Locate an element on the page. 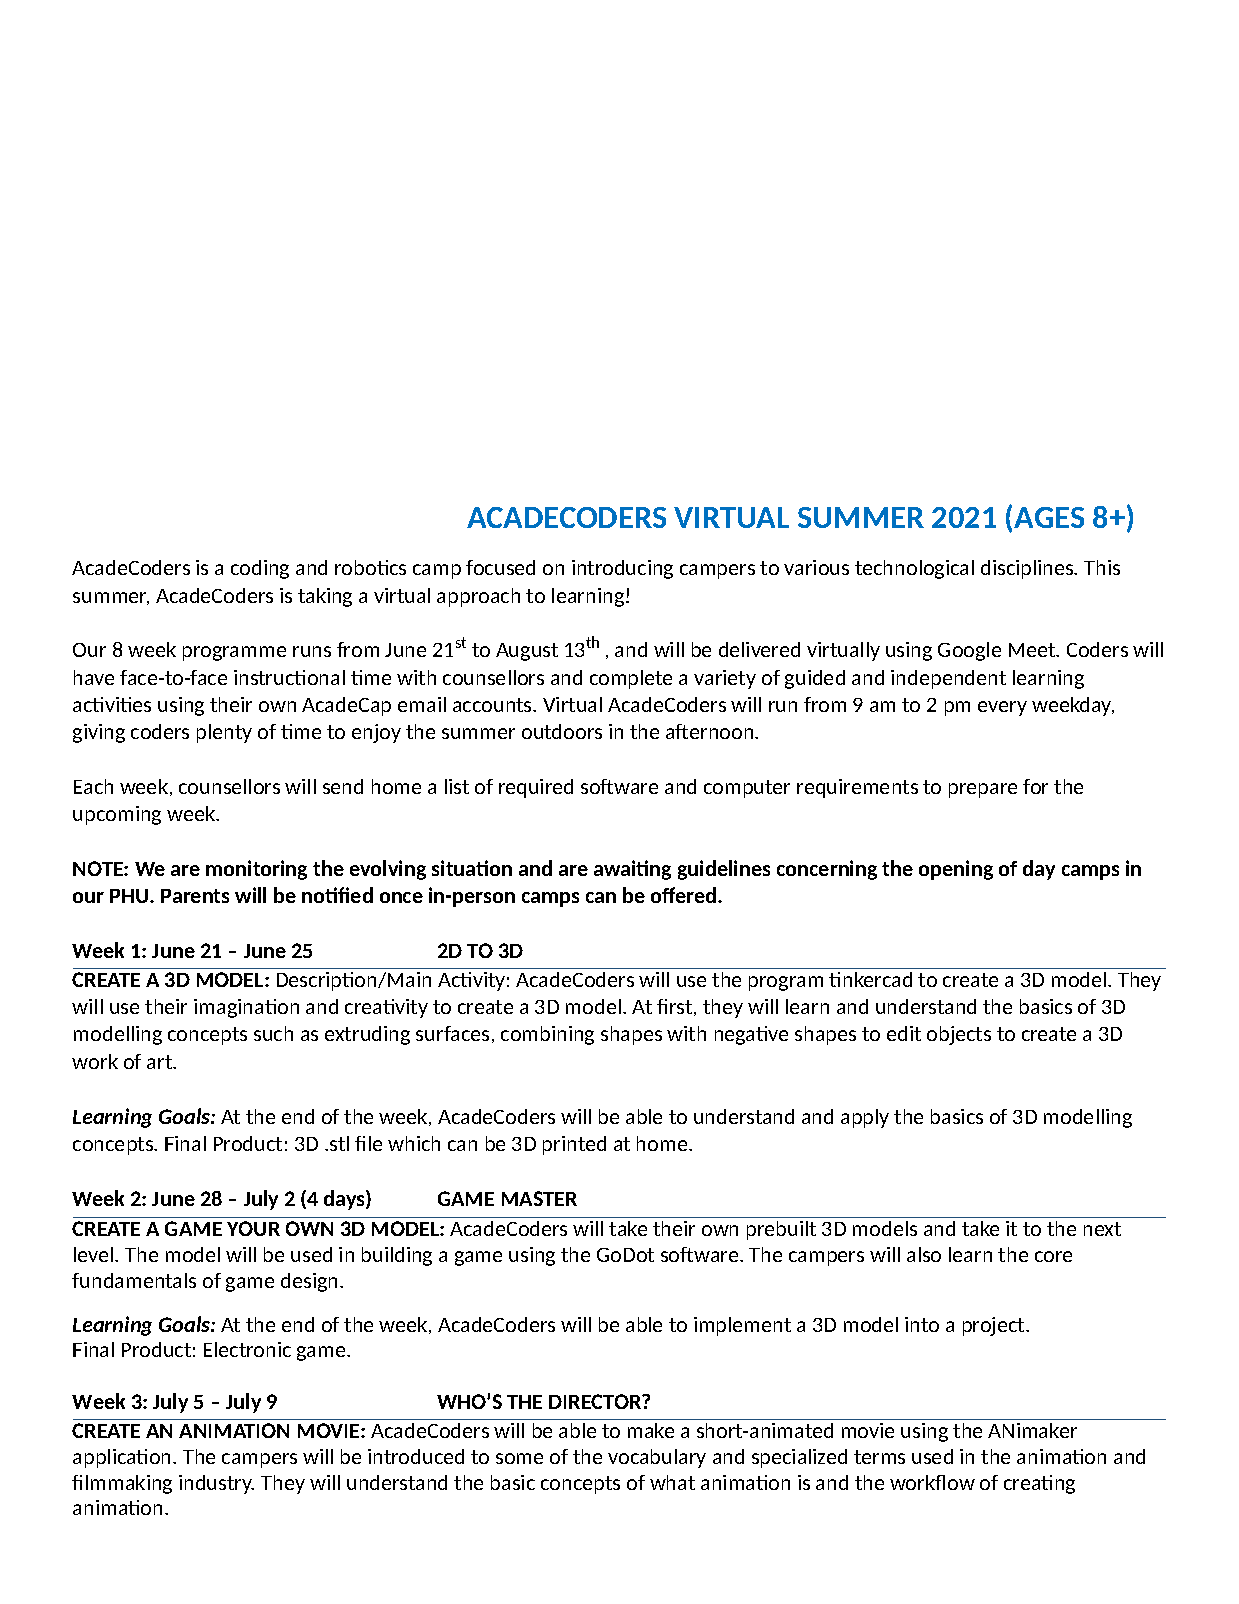 The width and height of the image is (1239, 1604). combining is located at coordinates (547, 1035).
